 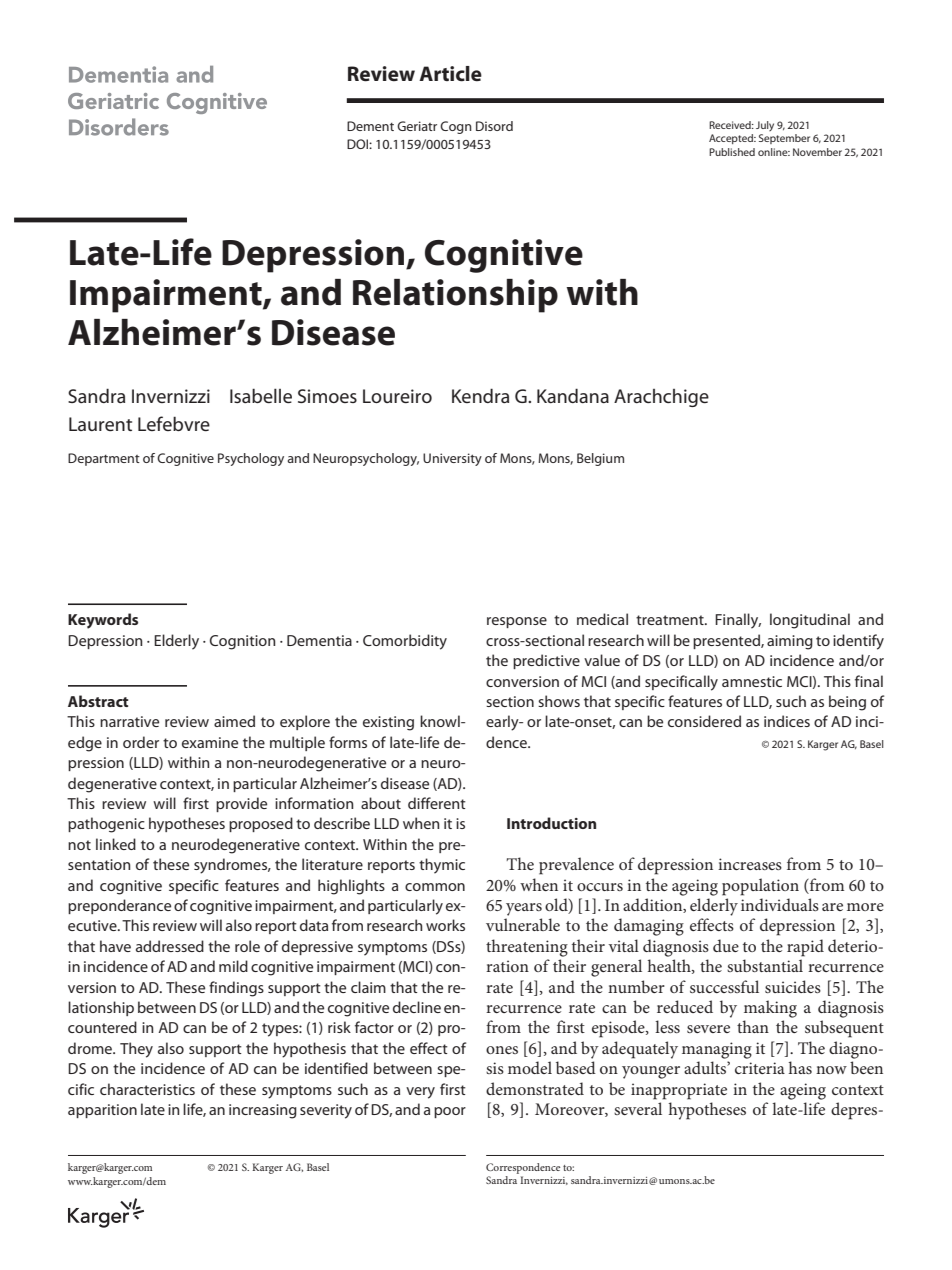 What do you see at coordinates (450, 1112) in the document?
I see `poor` at bounding box center [450, 1112].
